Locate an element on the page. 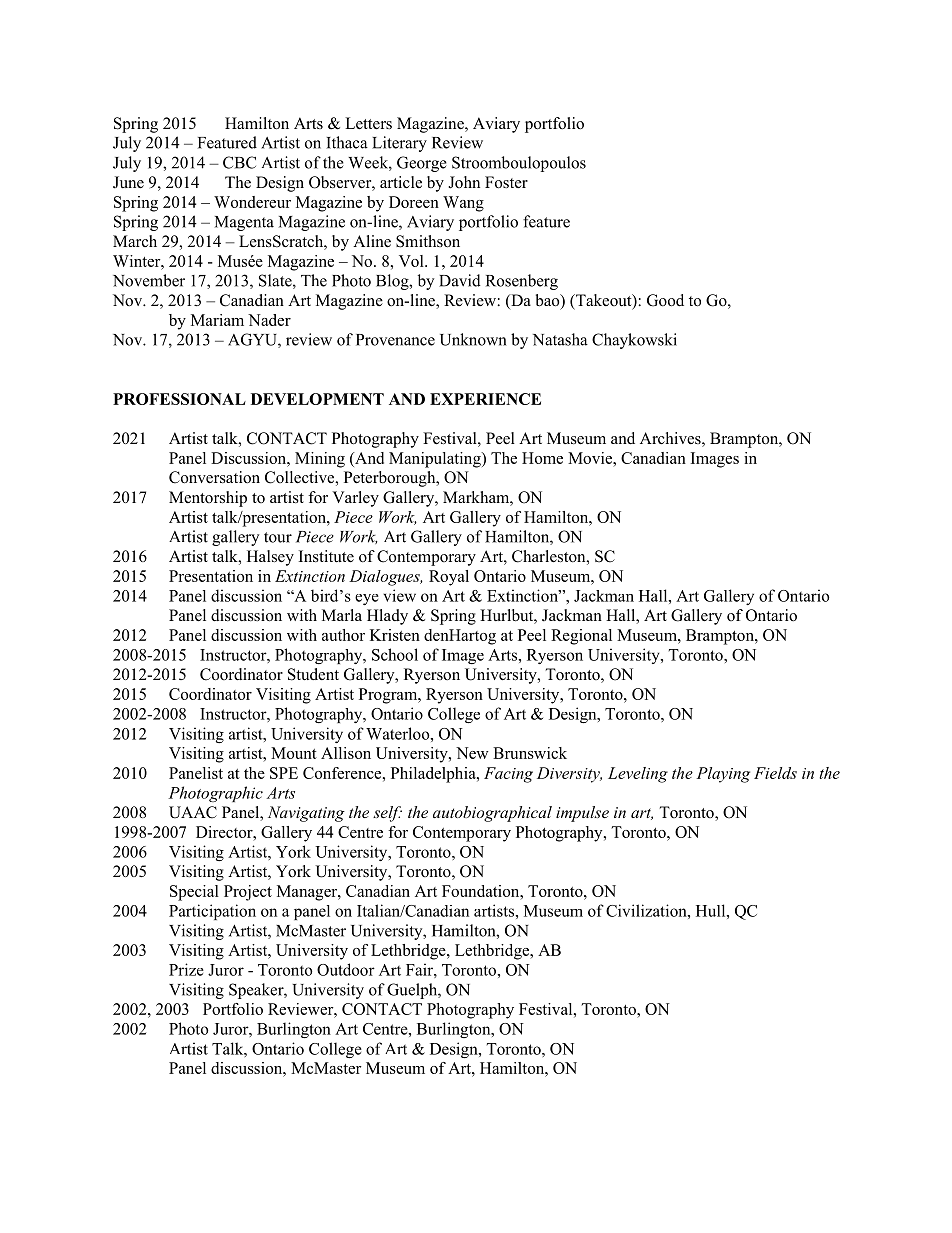 The height and width of the document is (1233, 952). Regional is located at coordinates (581, 637).
